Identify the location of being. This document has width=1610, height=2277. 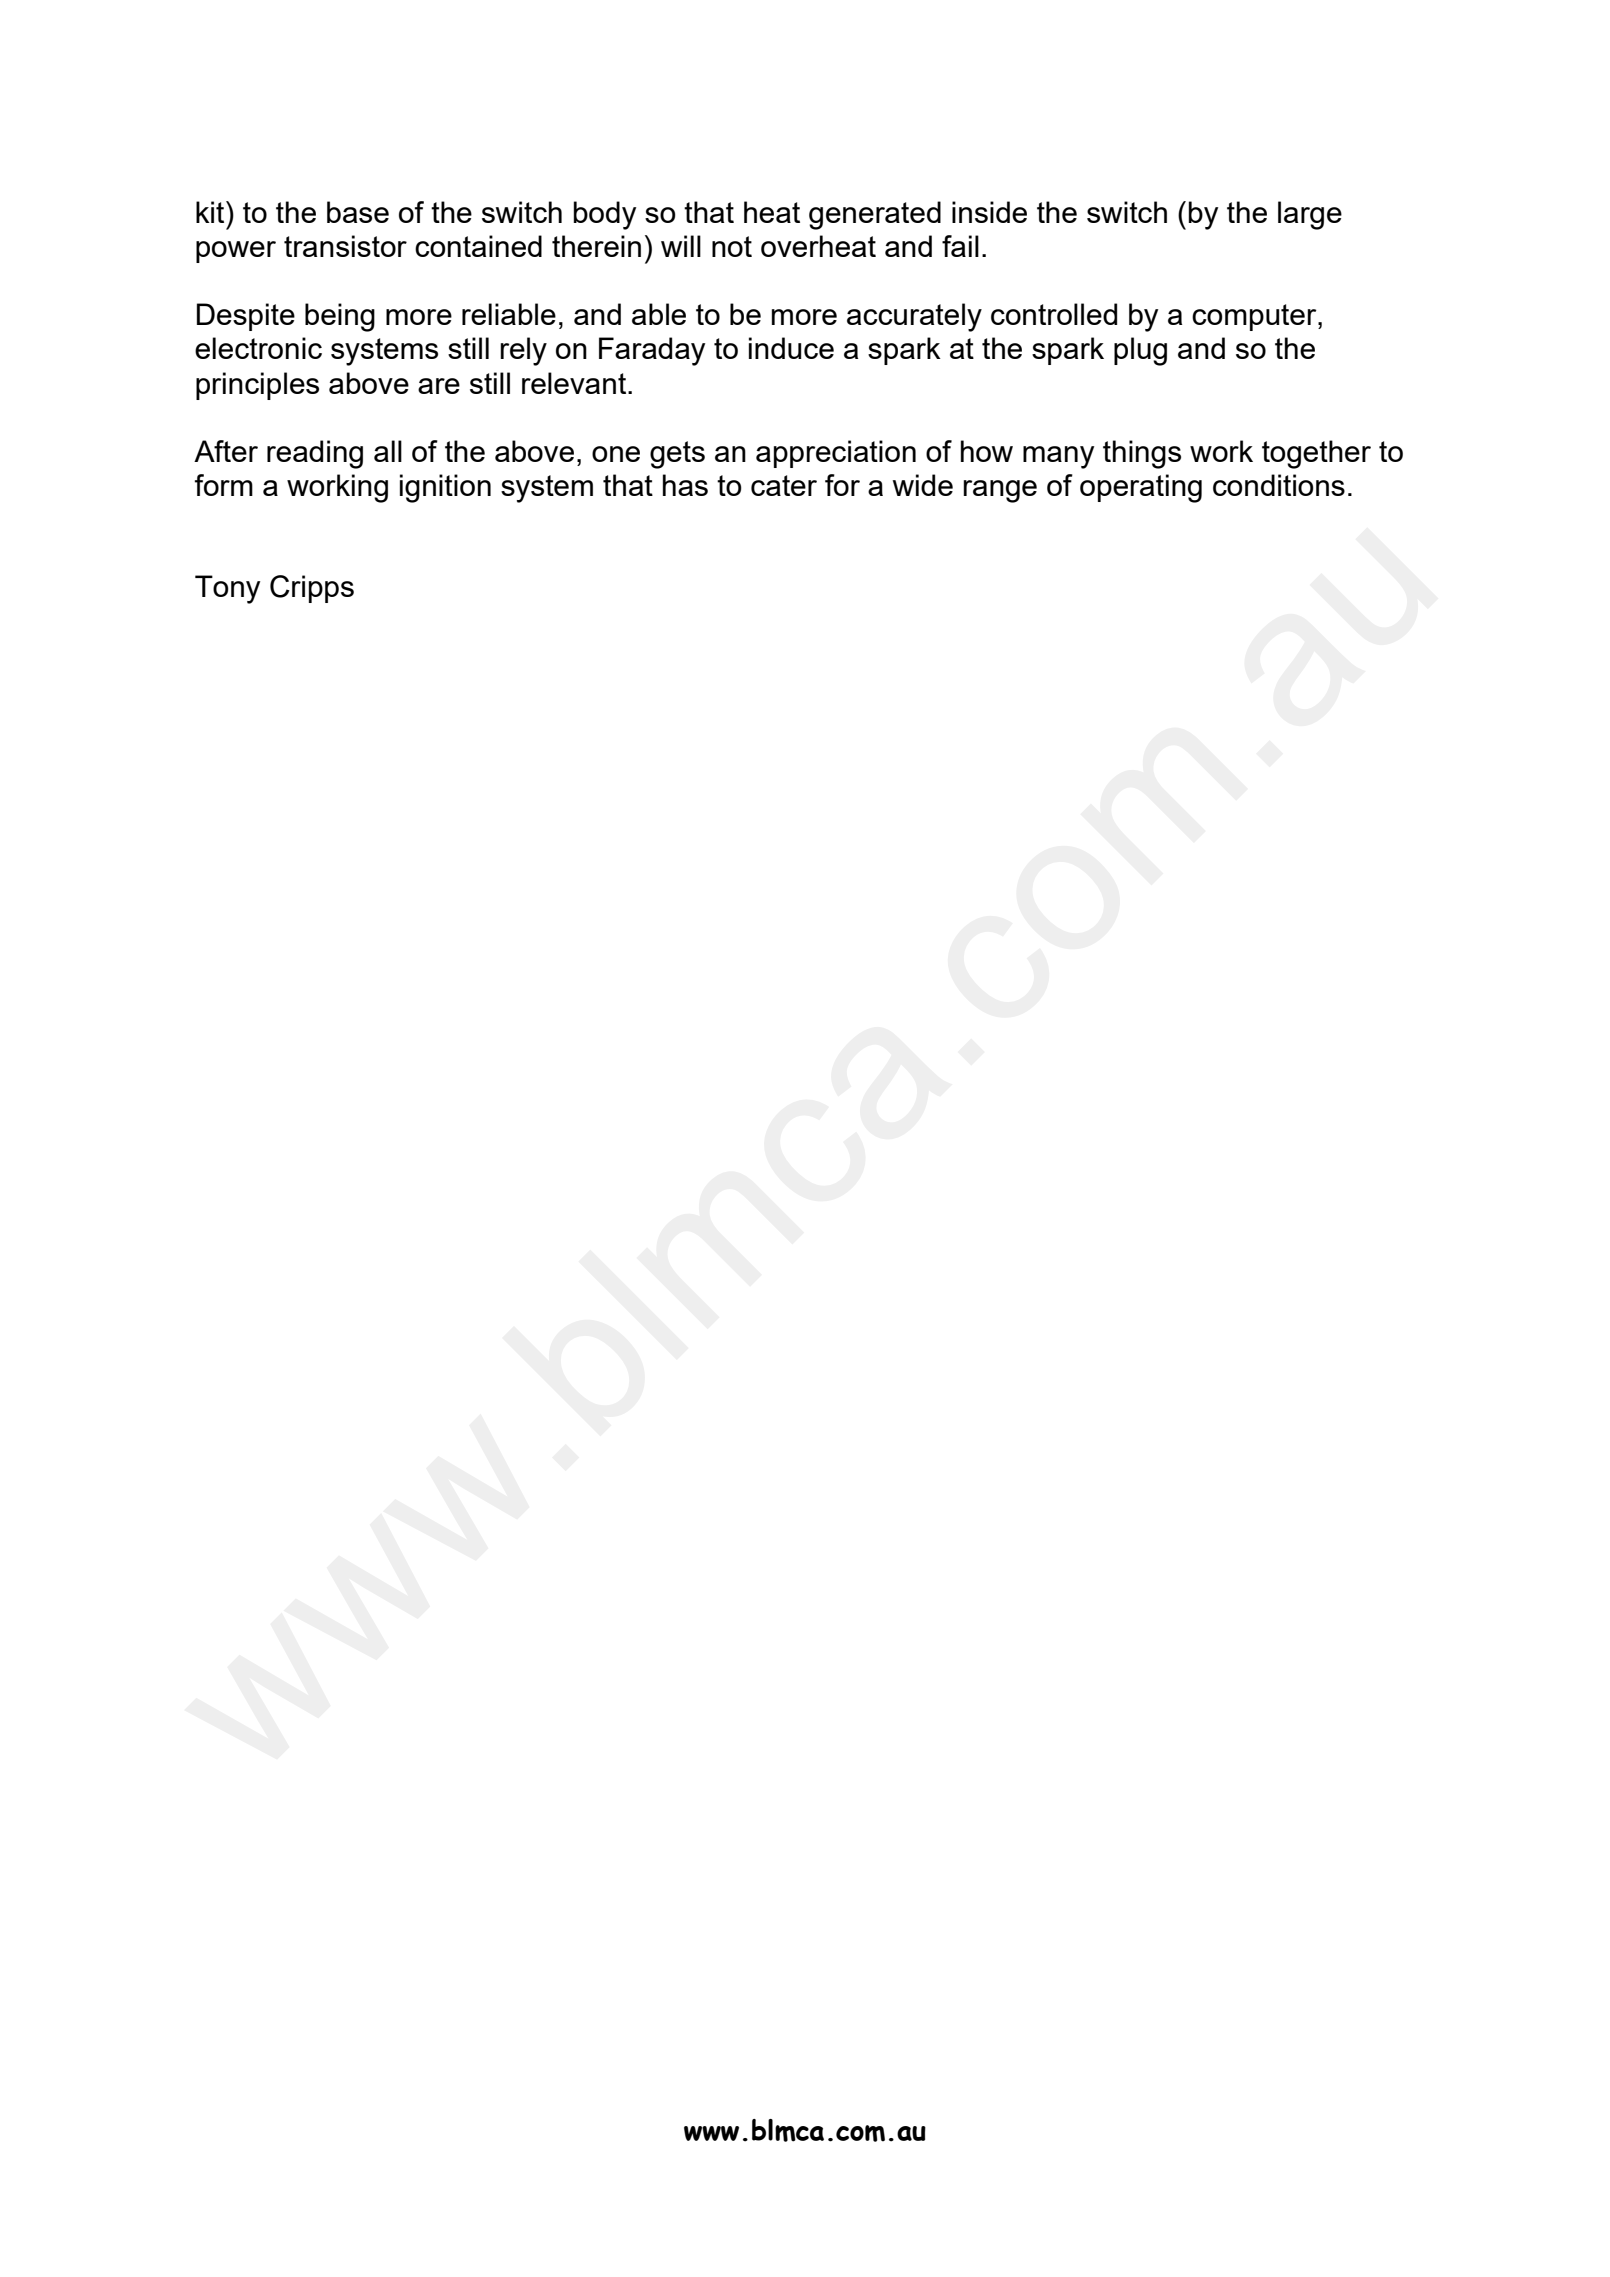
(340, 317).
